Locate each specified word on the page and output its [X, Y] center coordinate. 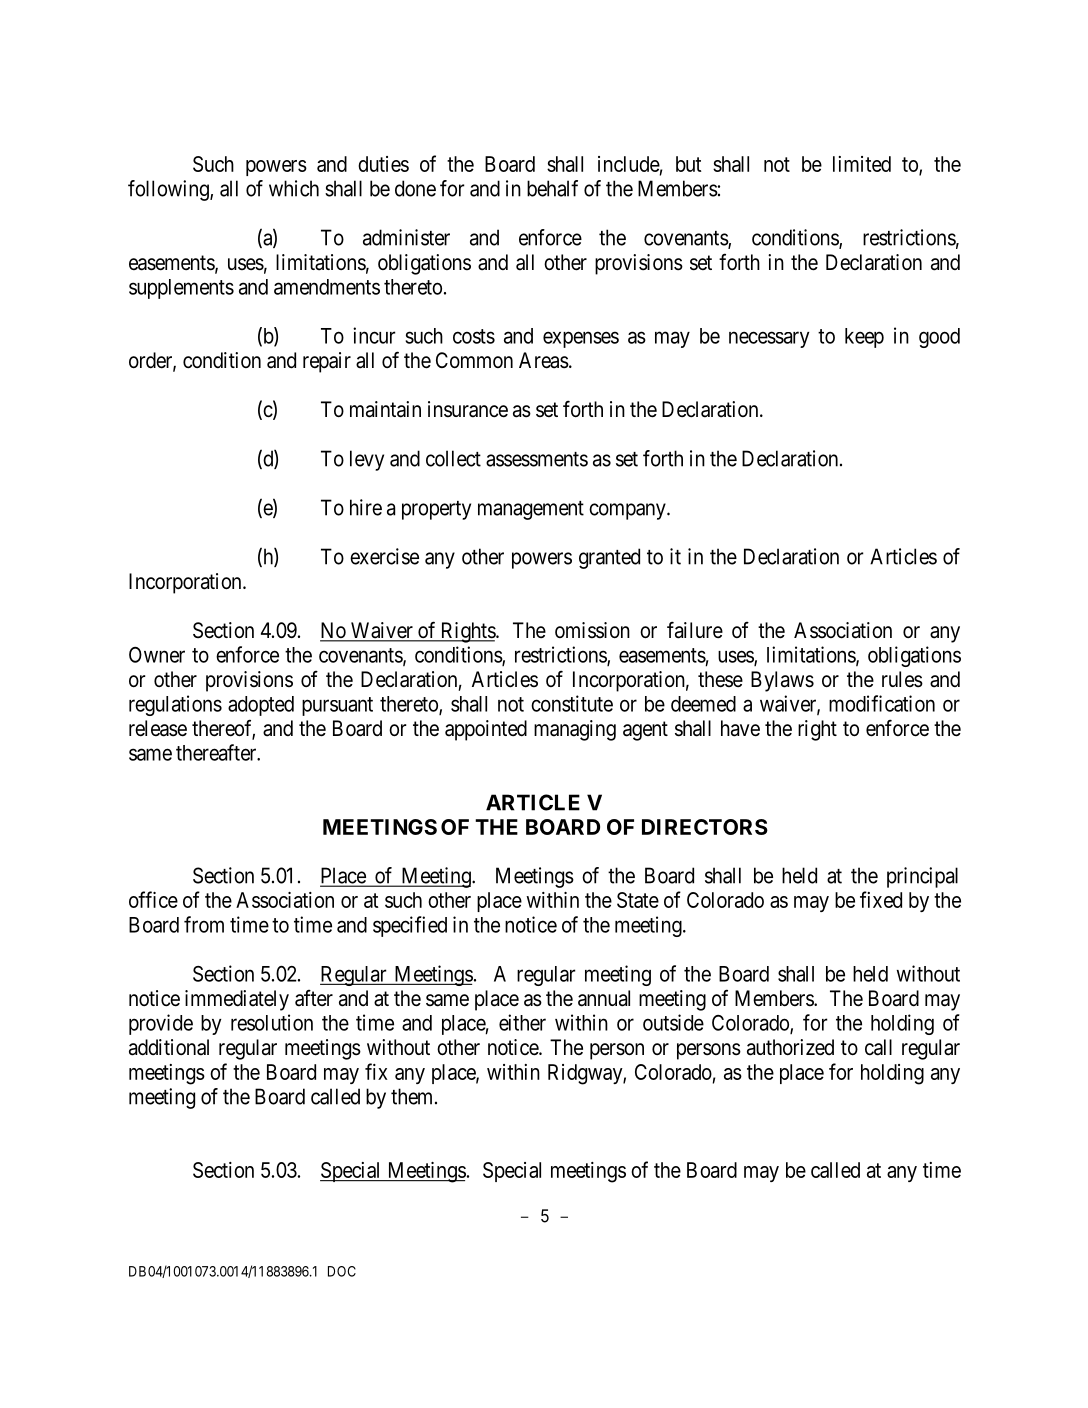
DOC [342, 1271]
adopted [261, 706]
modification [882, 703]
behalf [552, 188]
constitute [572, 703]
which [294, 188]
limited [862, 164]
